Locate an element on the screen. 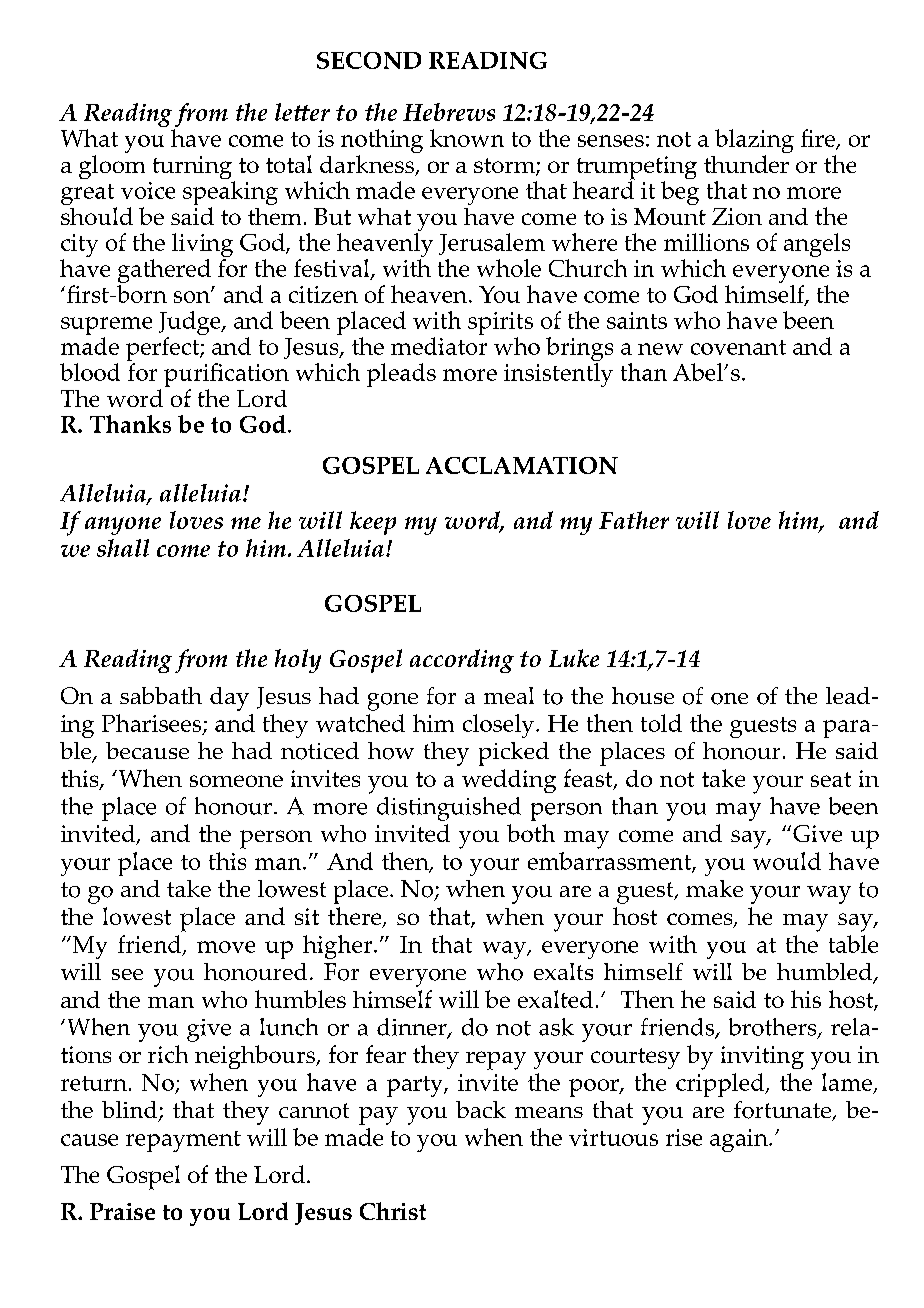 The image size is (924, 1308). Hebrews is located at coordinates (449, 112).
